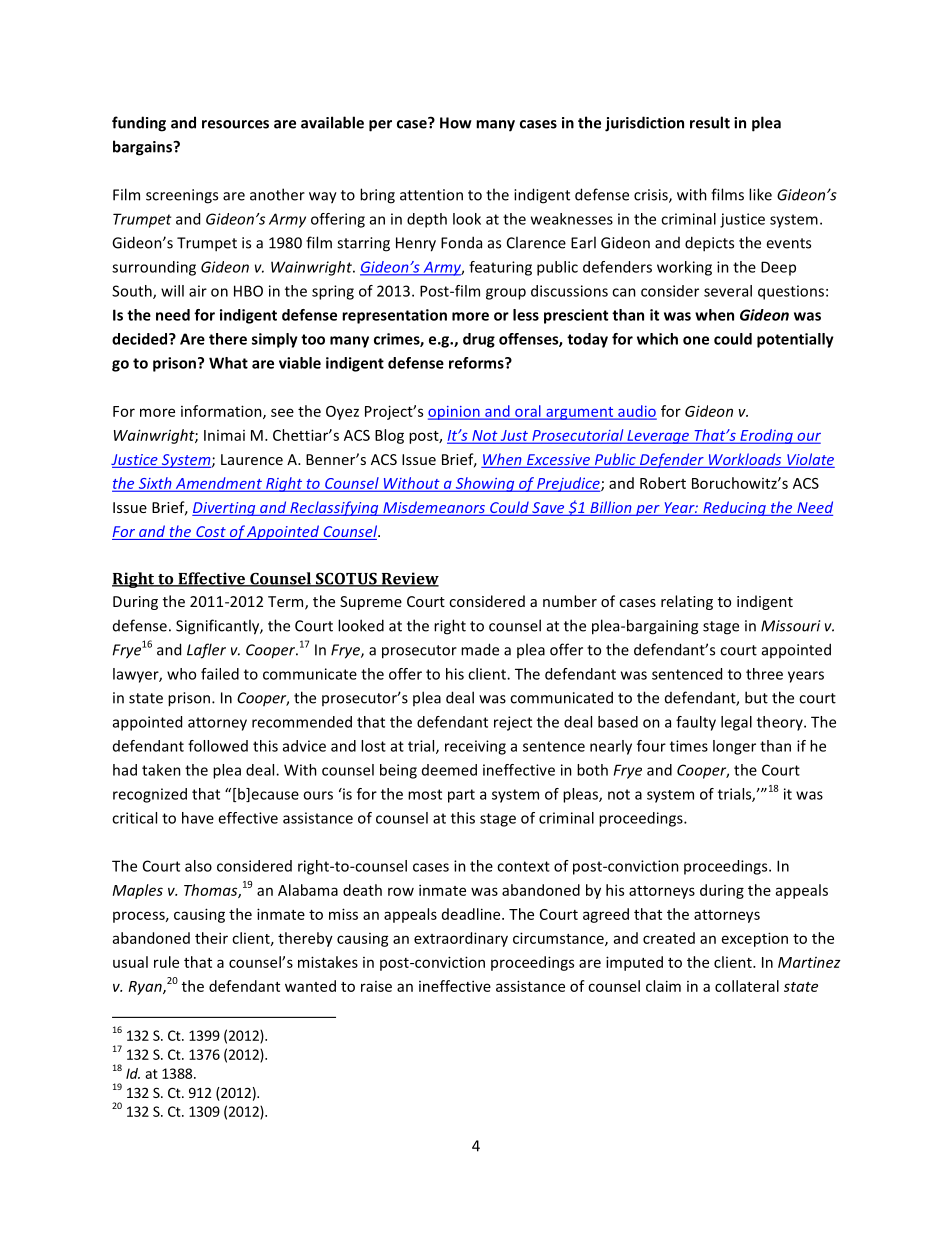 The height and width of the screenshot is (1233, 952). I want to click on air, so click(198, 291).
